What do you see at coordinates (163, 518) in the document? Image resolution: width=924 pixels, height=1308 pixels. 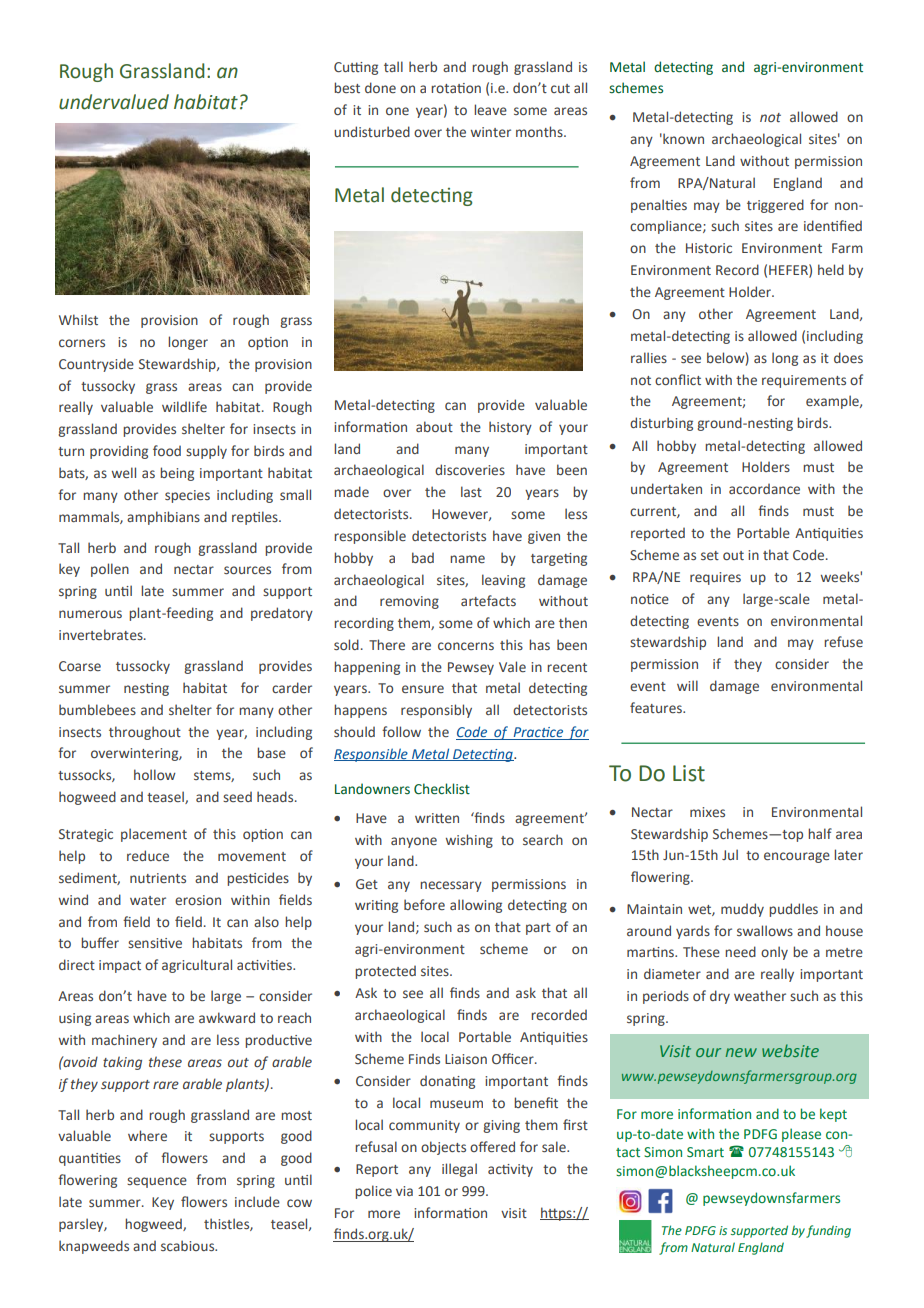 I see `amphibians` at bounding box center [163, 518].
